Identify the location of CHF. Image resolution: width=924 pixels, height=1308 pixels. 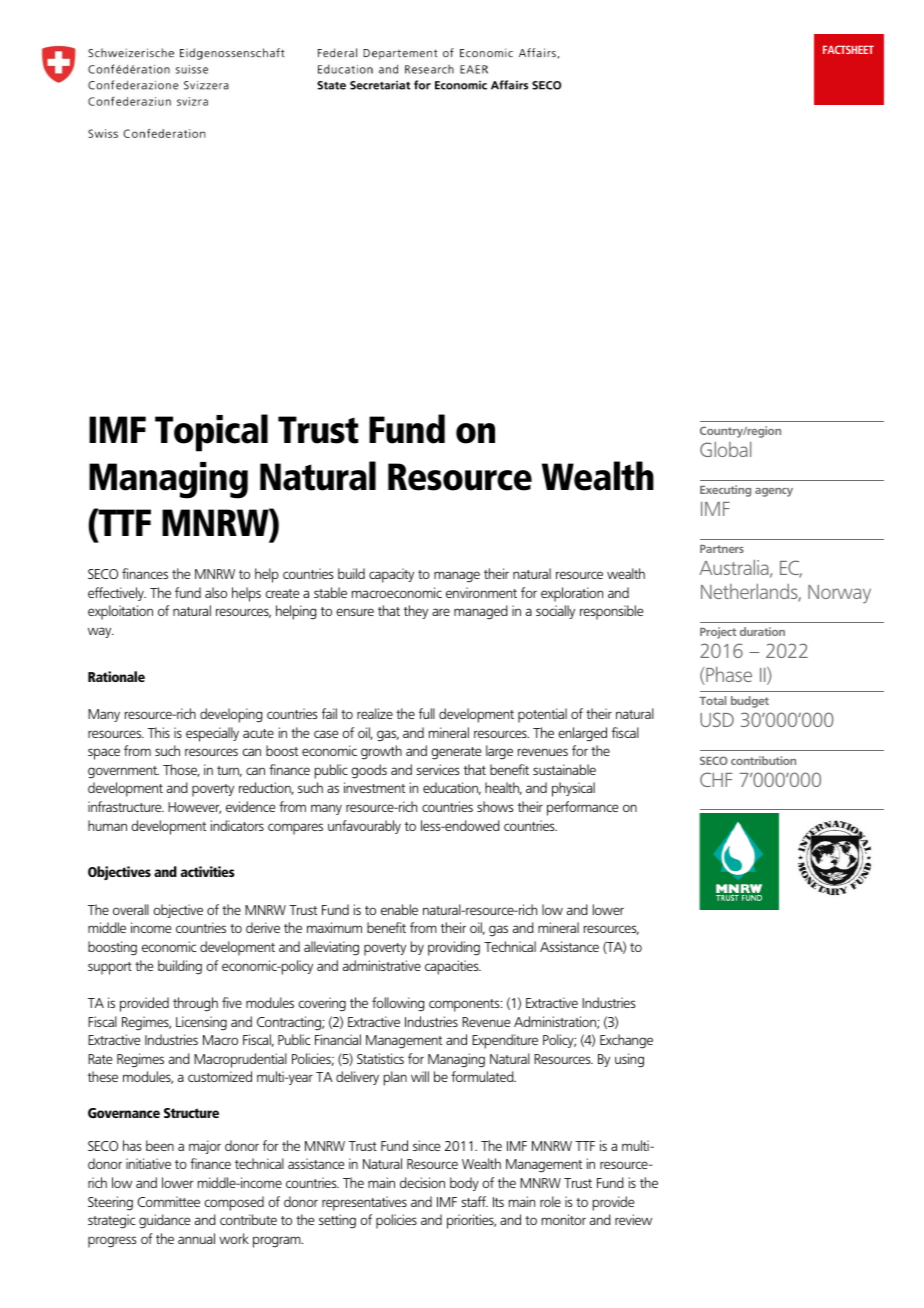
(716, 779).
